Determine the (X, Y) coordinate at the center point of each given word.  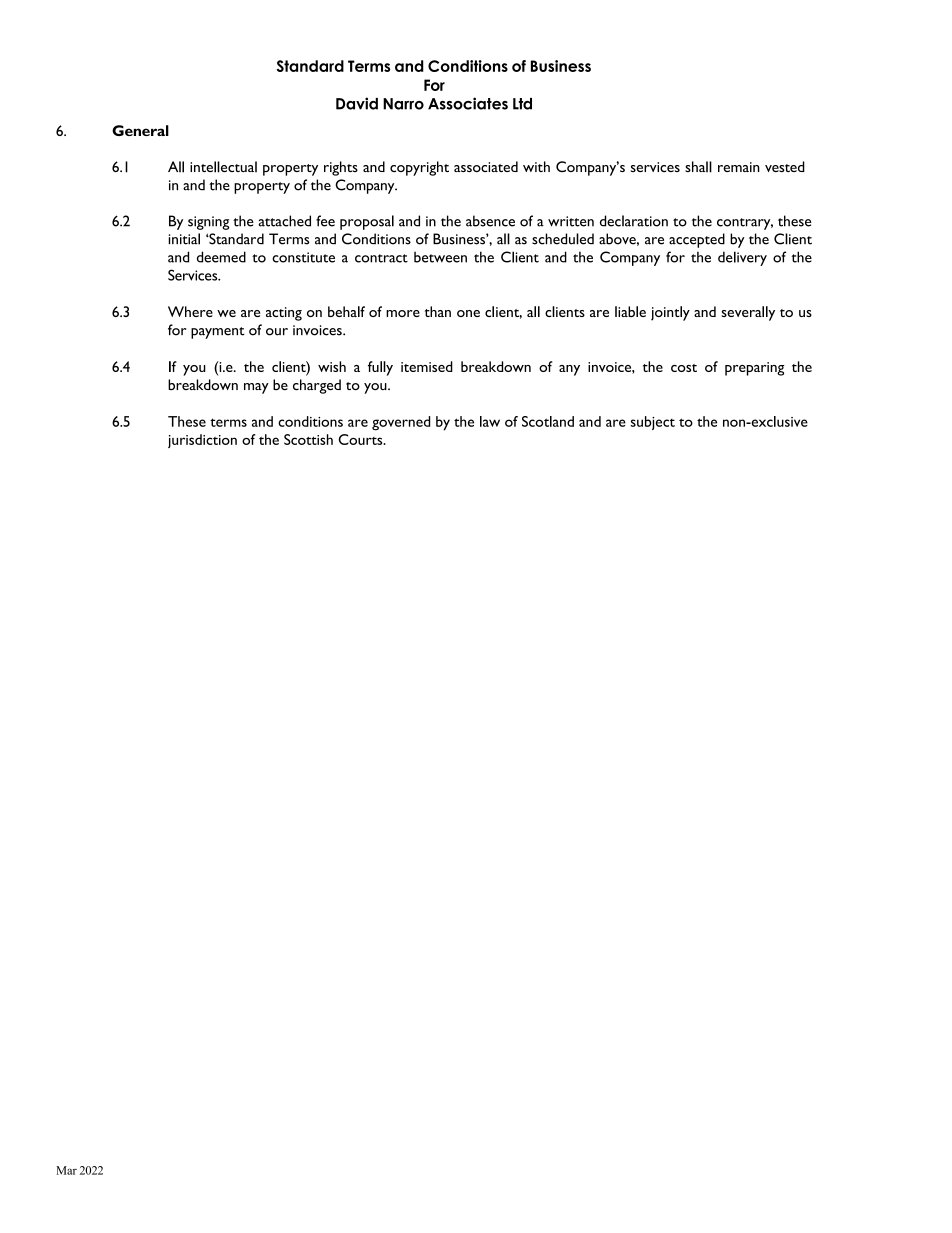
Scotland (548, 421)
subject (653, 423)
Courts (361, 439)
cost (684, 368)
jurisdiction (202, 441)
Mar (66, 1170)
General (140, 130)
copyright (419, 168)
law (490, 421)
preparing (755, 369)
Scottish (308, 439)
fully (380, 368)
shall (698, 167)
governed (401, 423)
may (256, 388)
